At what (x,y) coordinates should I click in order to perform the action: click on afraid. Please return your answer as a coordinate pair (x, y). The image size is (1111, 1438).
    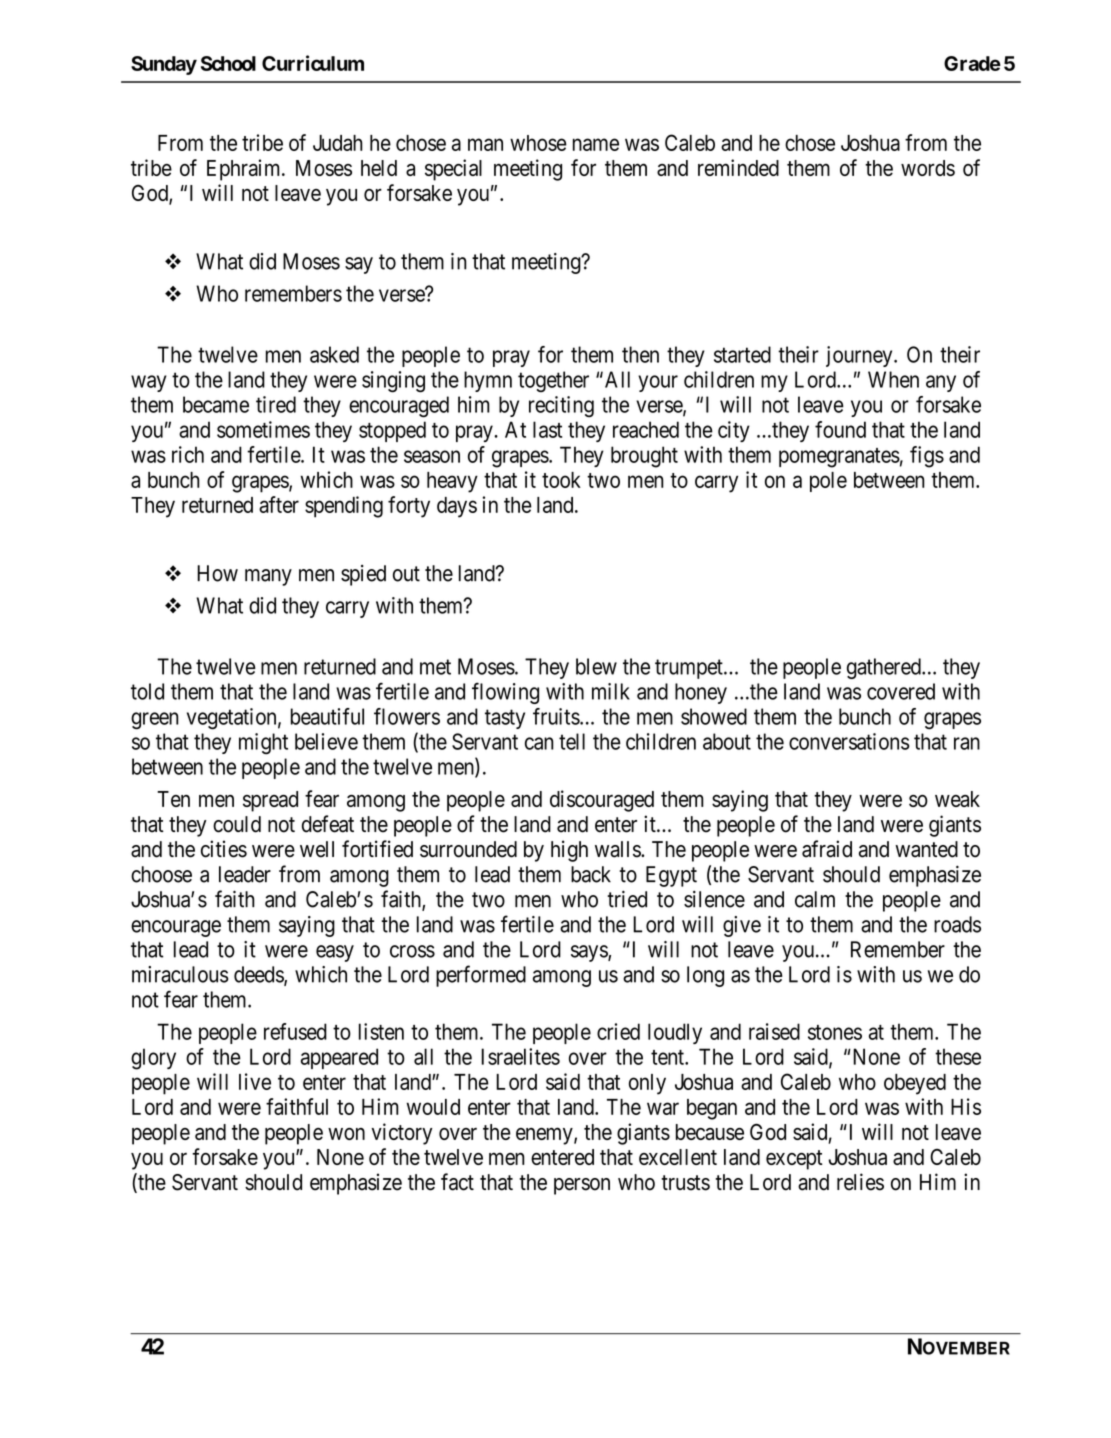
    Looking at the image, I should click on (827, 849).
